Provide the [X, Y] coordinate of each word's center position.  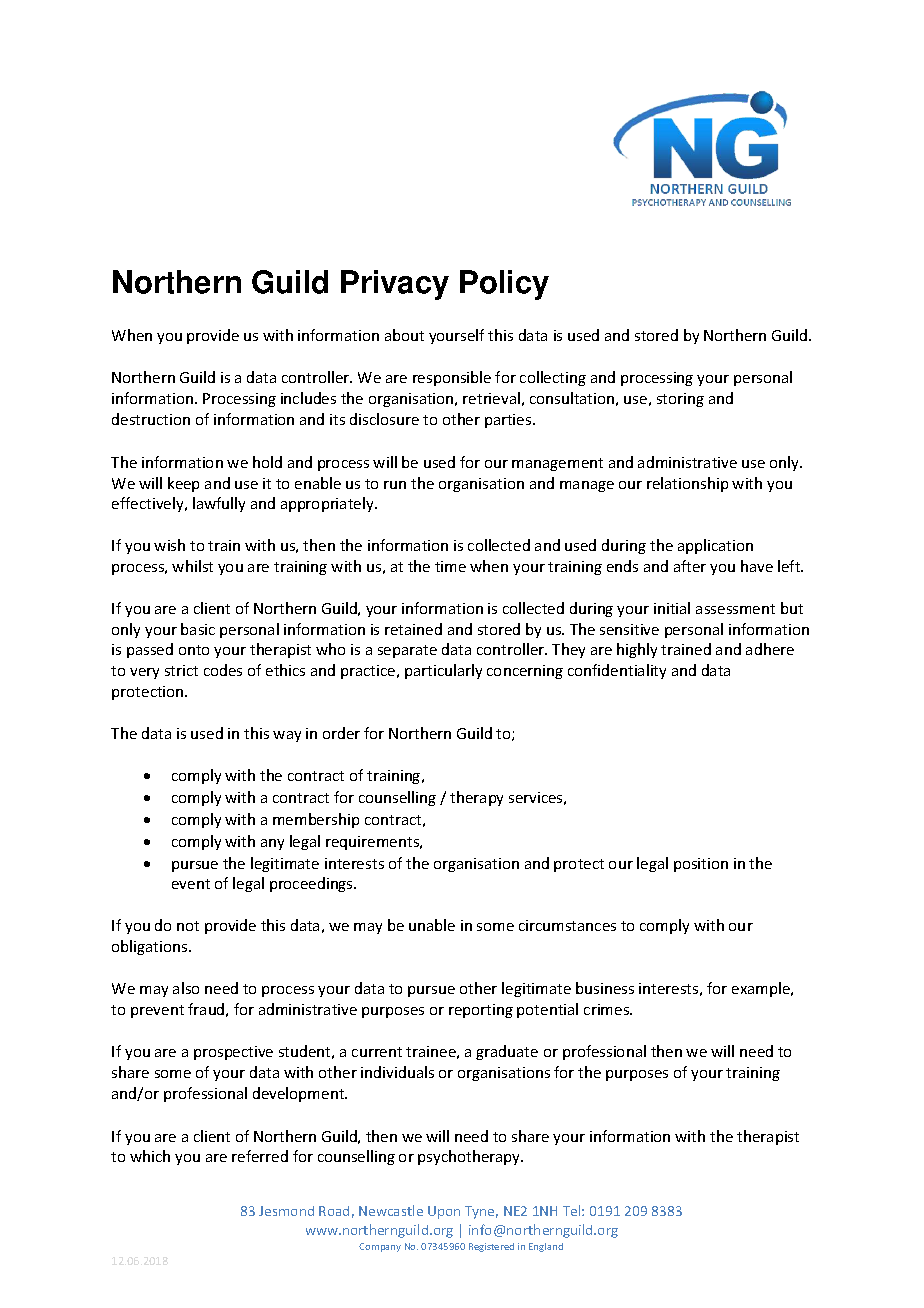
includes [308, 398]
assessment [735, 609]
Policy [504, 285]
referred [260, 1156]
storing [680, 400]
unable [432, 925]
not [188, 926]
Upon [444, 1212]
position [701, 865]
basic [198, 629]
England [546, 1247]
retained [413, 629]
